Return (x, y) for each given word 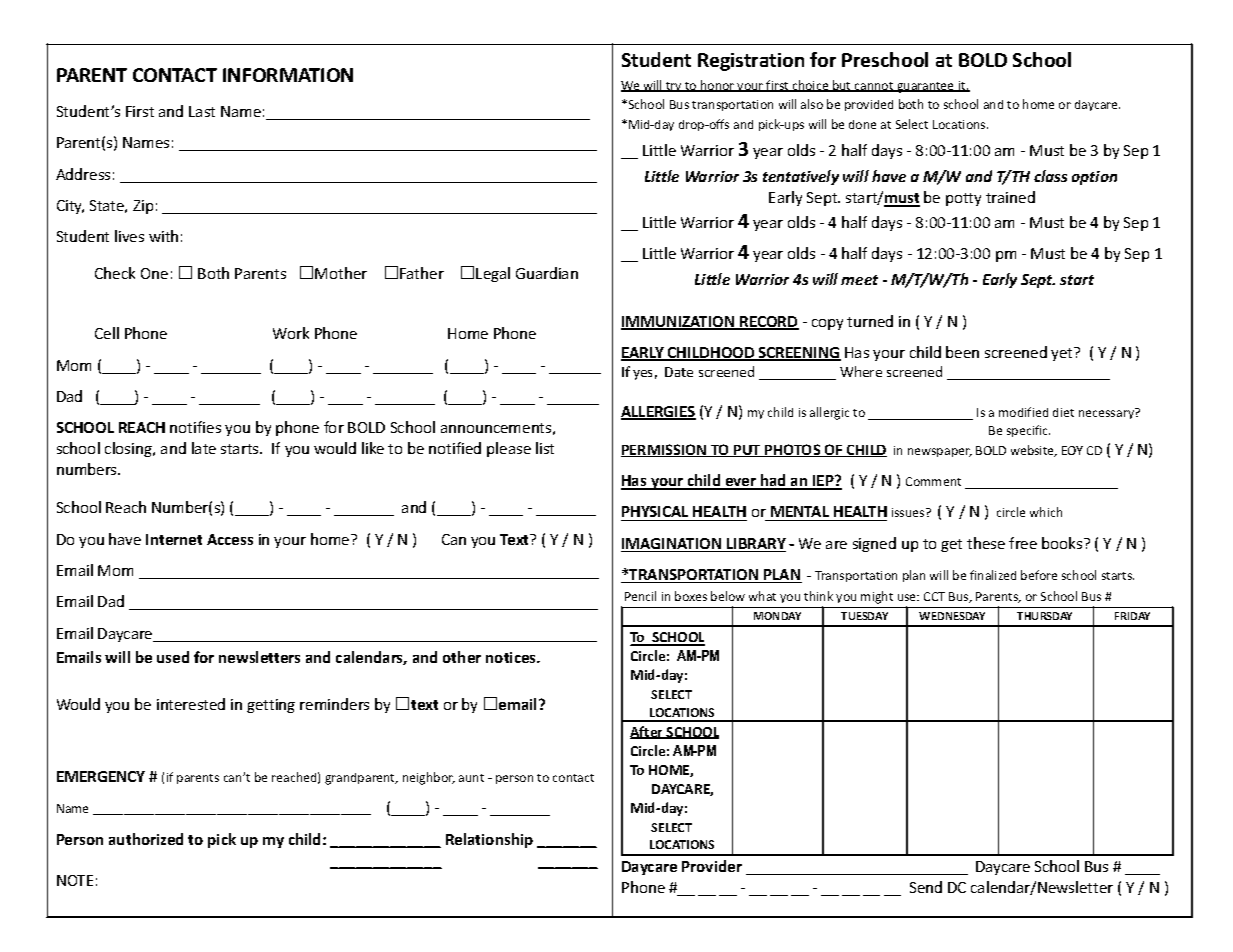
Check (115, 273)
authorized (146, 839)
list (545, 448)
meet (859, 280)
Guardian (547, 273)
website (1033, 451)
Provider (712, 866)
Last (202, 111)
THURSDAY (1044, 616)
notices (512, 657)
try (674, 87)
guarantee (926, 87)
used (173, 657)
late (204, 448)
